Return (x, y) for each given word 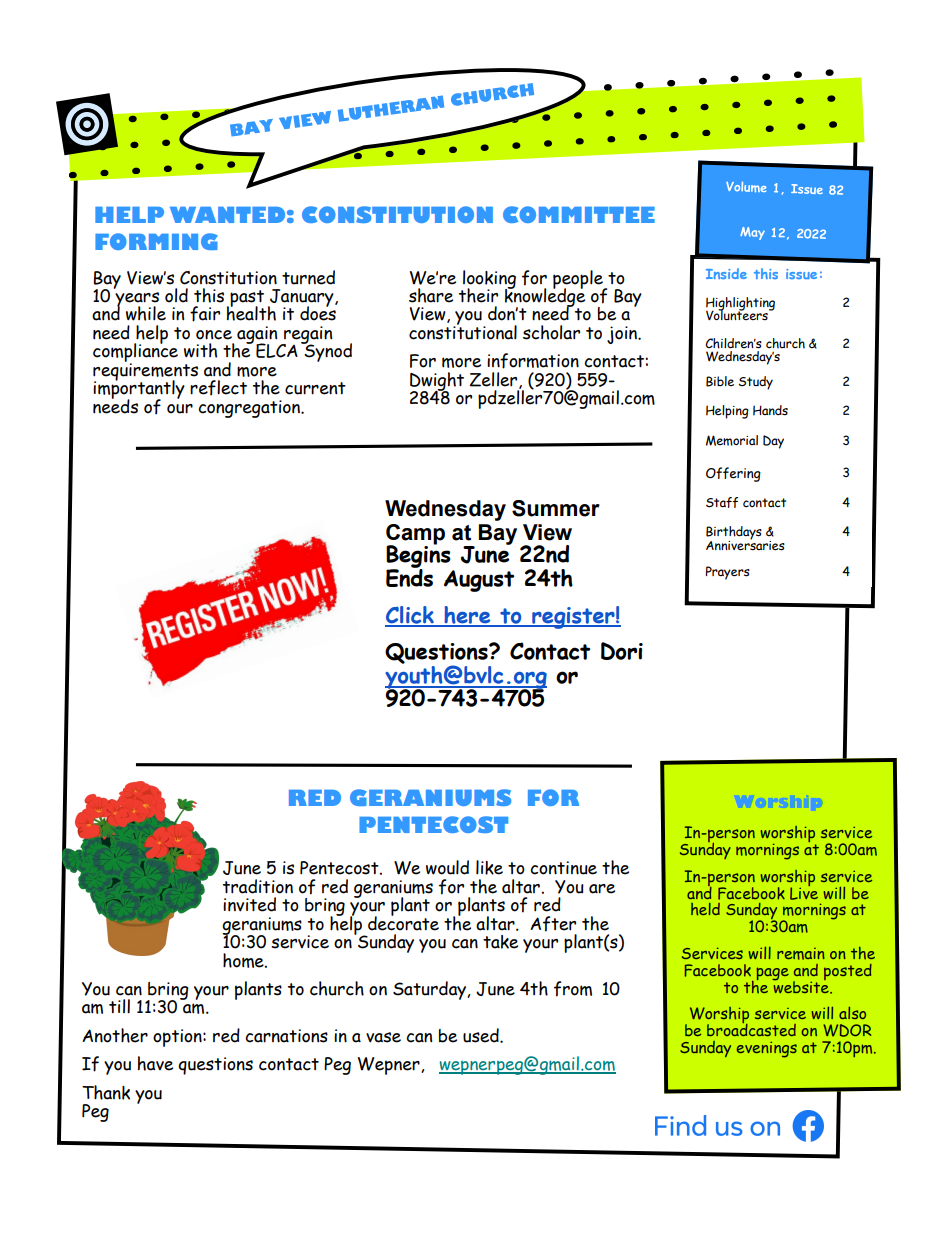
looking (488, 280)
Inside (726, 273)
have (155, 1063)
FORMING (156, 241)
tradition (258, 886)
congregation (250, 409)
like (489, 867)
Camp (415, 535)
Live (804, 892)
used (482, 1035)
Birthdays (734, 534)
